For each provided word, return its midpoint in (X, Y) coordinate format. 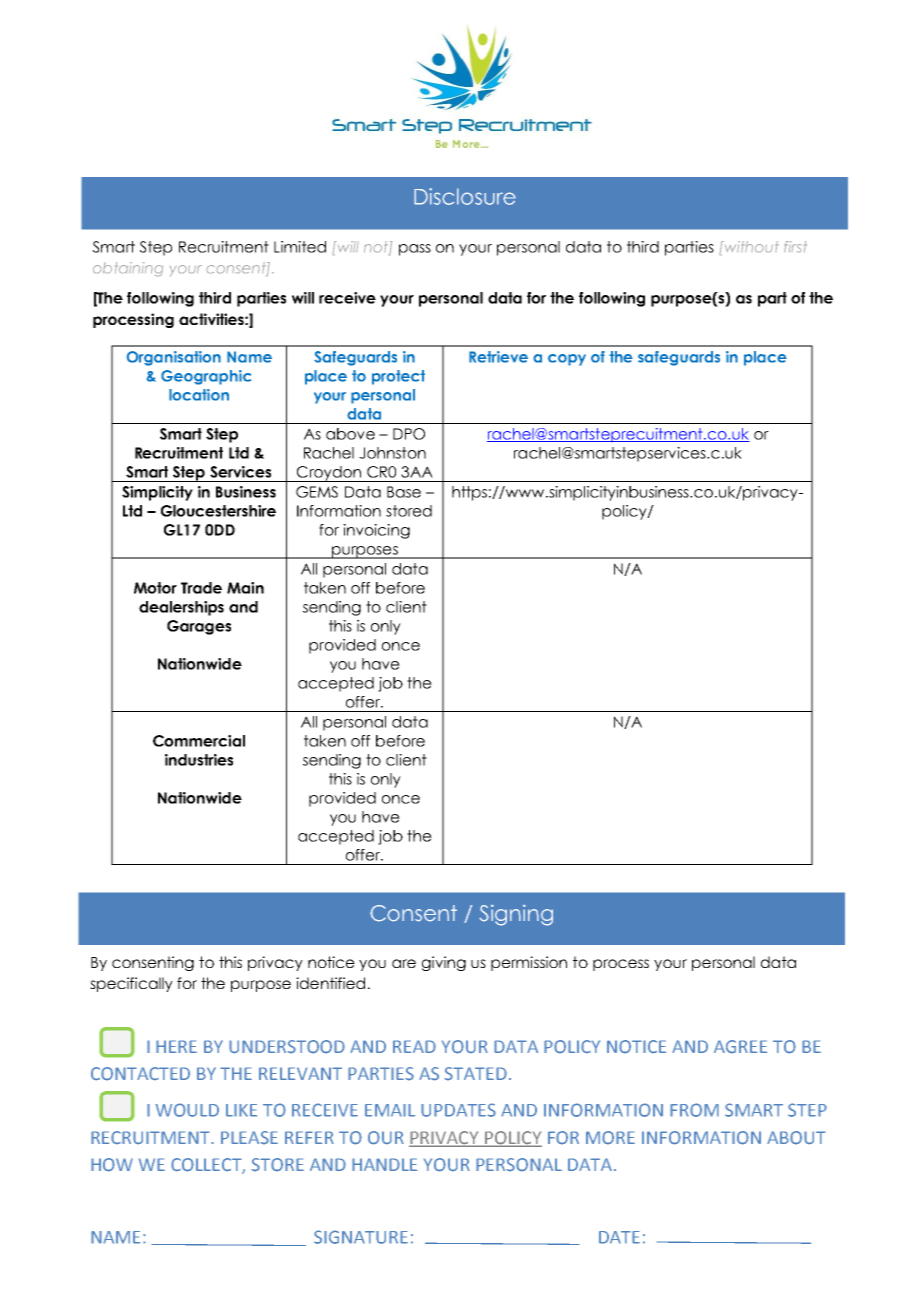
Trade (201, 588)
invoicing (376, 531)
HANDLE (384, 1164)
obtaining (128, 269)
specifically (131, 984)
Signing (516, 915)
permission (529, 963)
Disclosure (465, 196)
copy (567, 360)
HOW (112, 1165)
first (795, 246)
